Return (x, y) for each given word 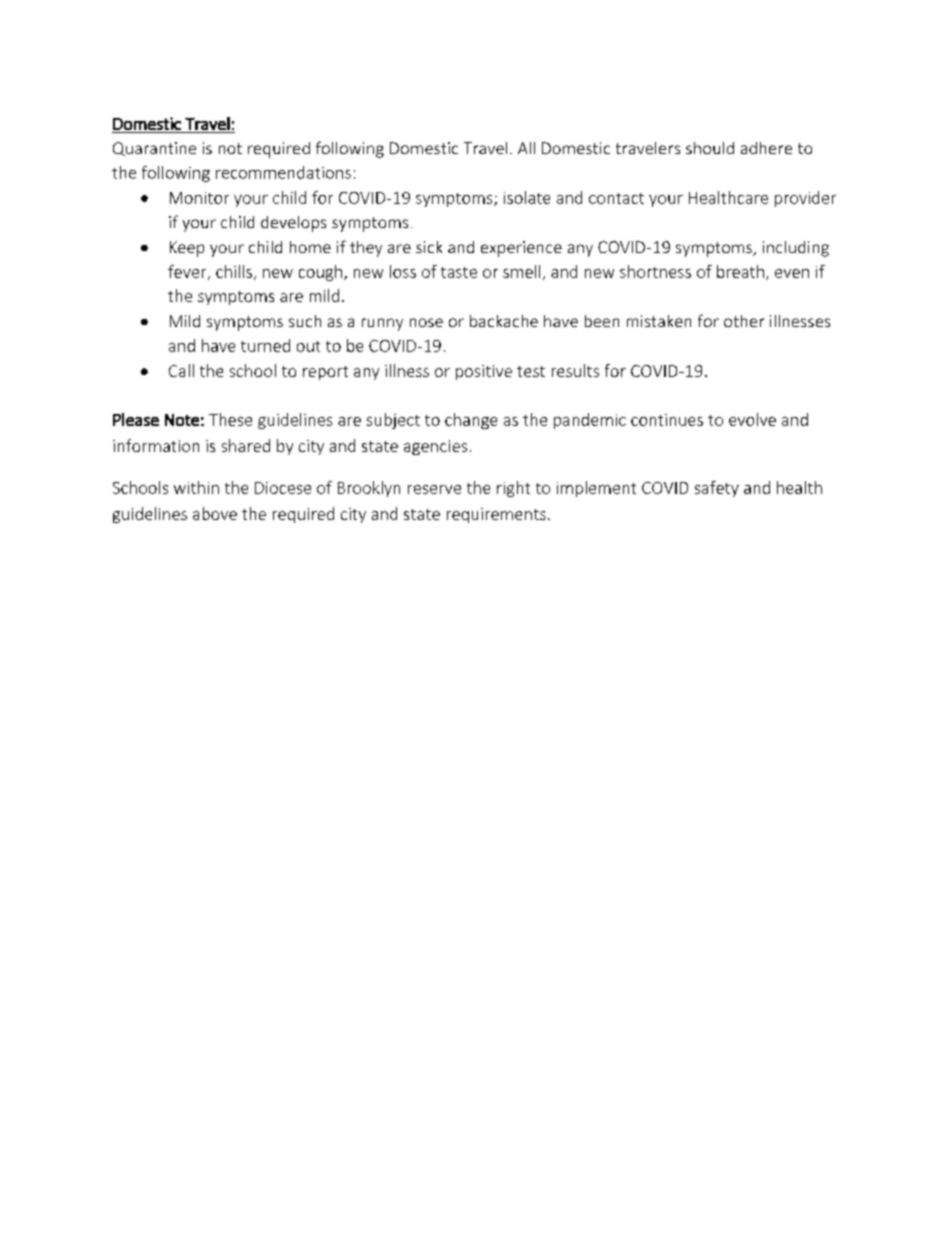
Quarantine (154, 149)
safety (717, 489)
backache (504, 321)
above (215, 513)
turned (265, 345)
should (710, 148)
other (744, 321)
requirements (496, 515)
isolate (527, 197)
